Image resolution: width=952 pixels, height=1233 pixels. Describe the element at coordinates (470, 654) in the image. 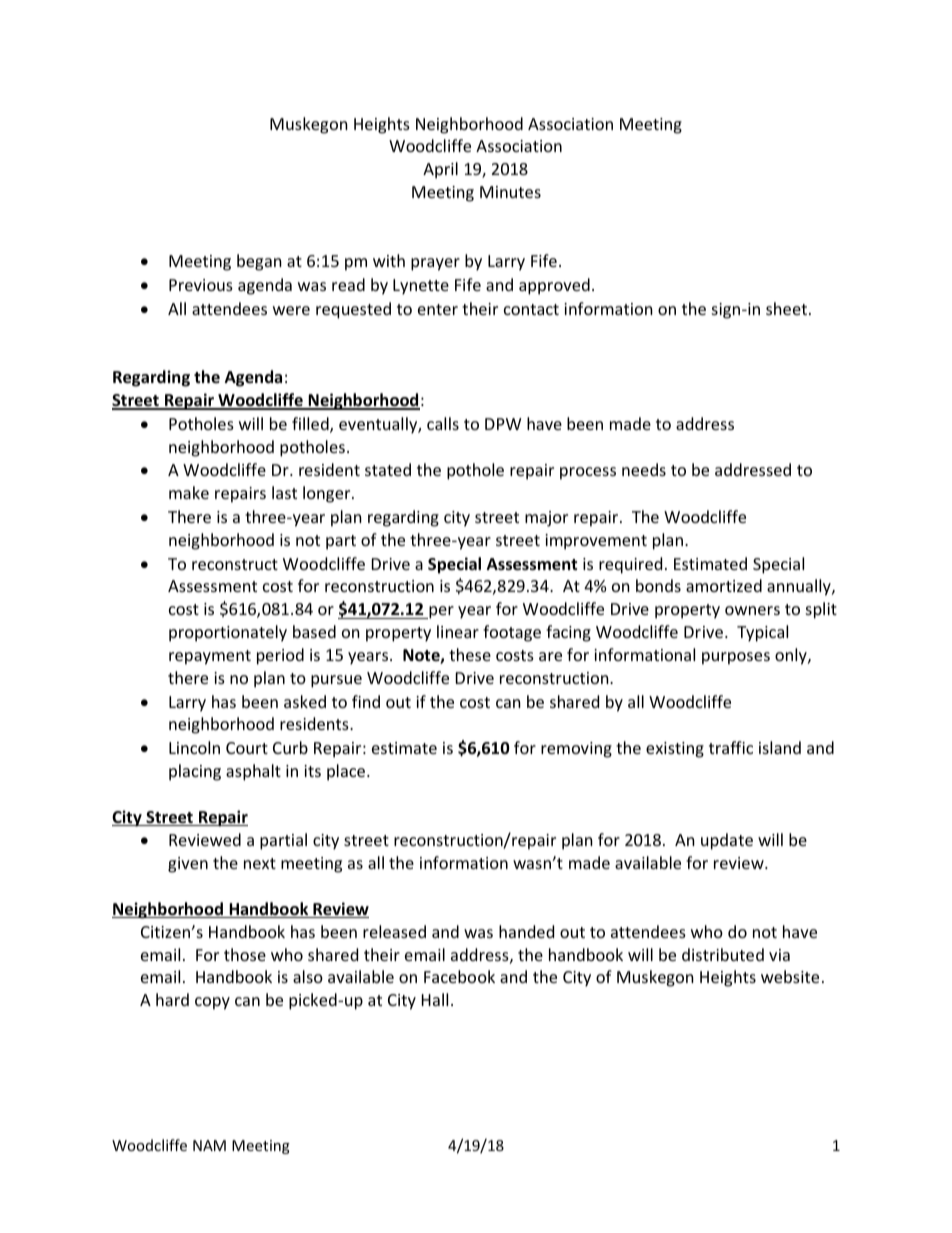

I see `these` at that location.
